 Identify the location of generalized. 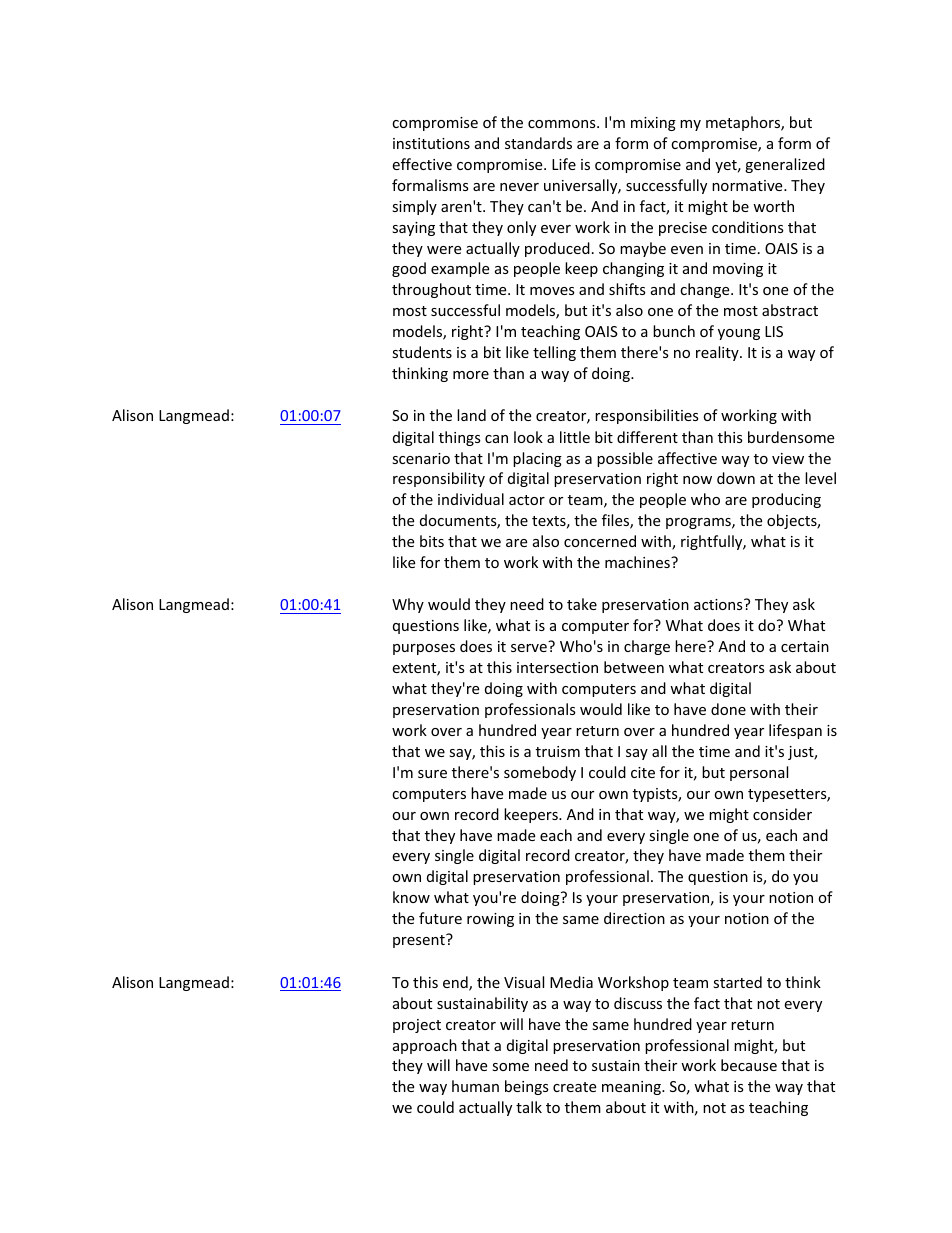
(785, 165).
